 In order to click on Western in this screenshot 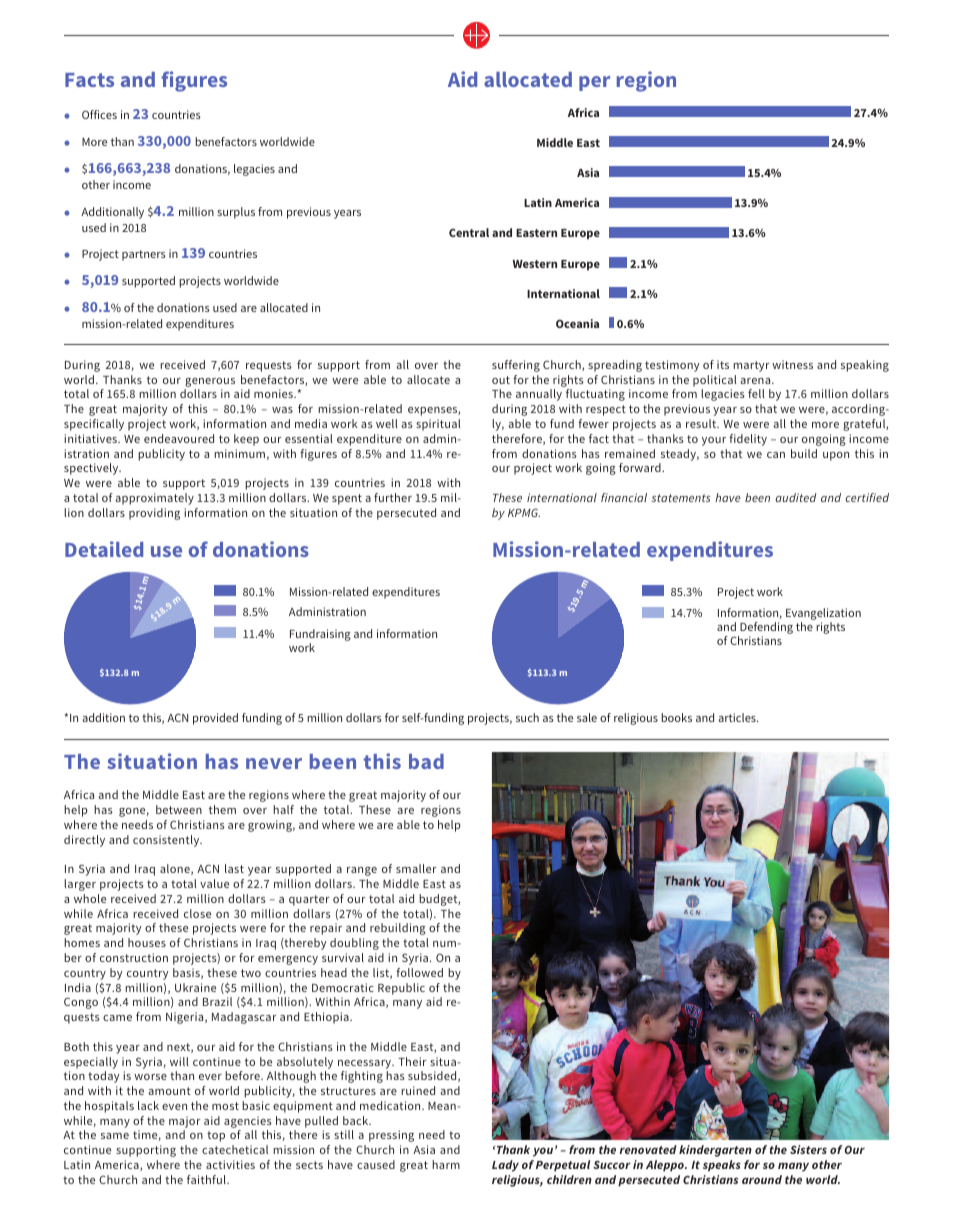, I will do `click(535, 264)`.
